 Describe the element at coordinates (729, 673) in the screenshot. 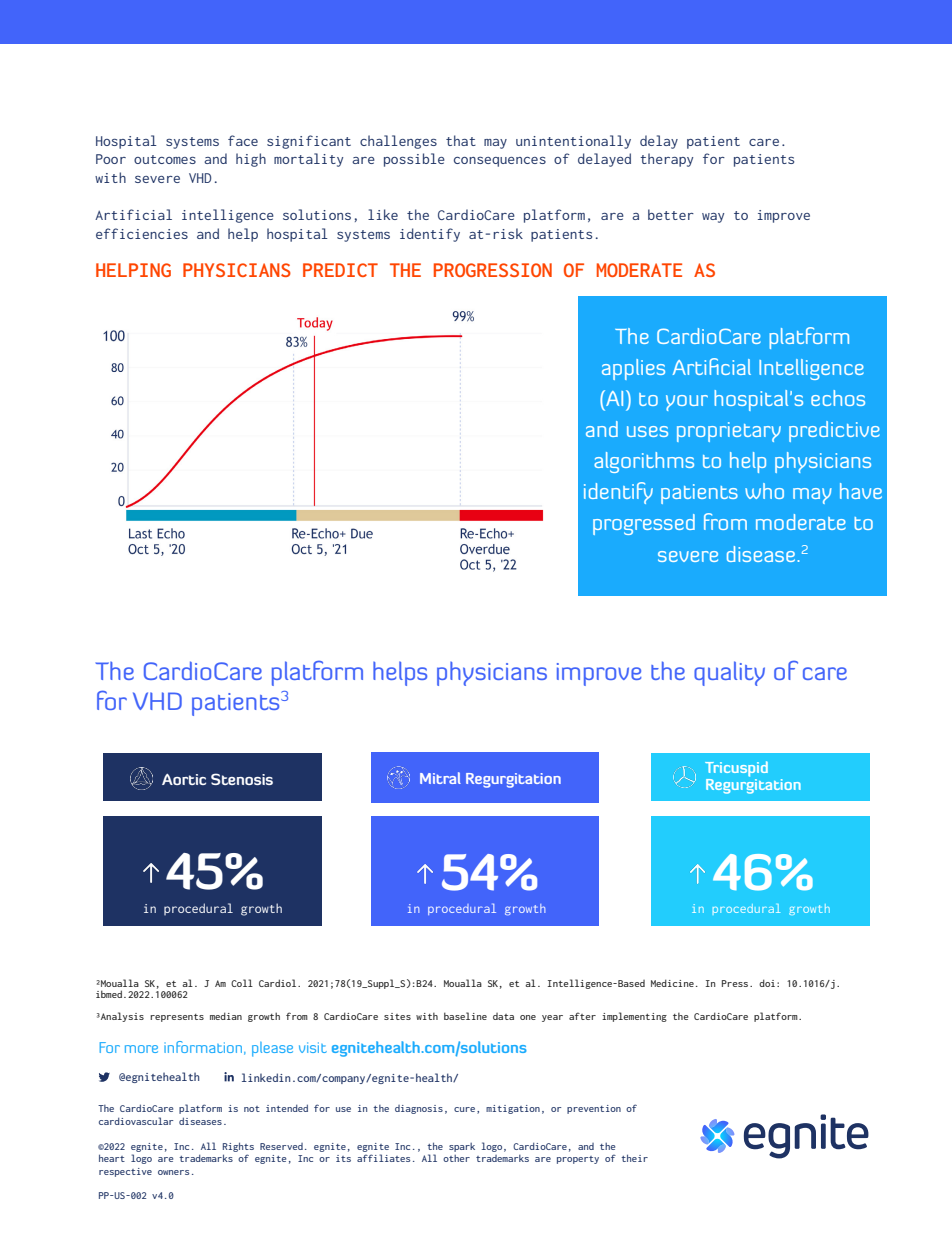

I see `quality` at that location.
